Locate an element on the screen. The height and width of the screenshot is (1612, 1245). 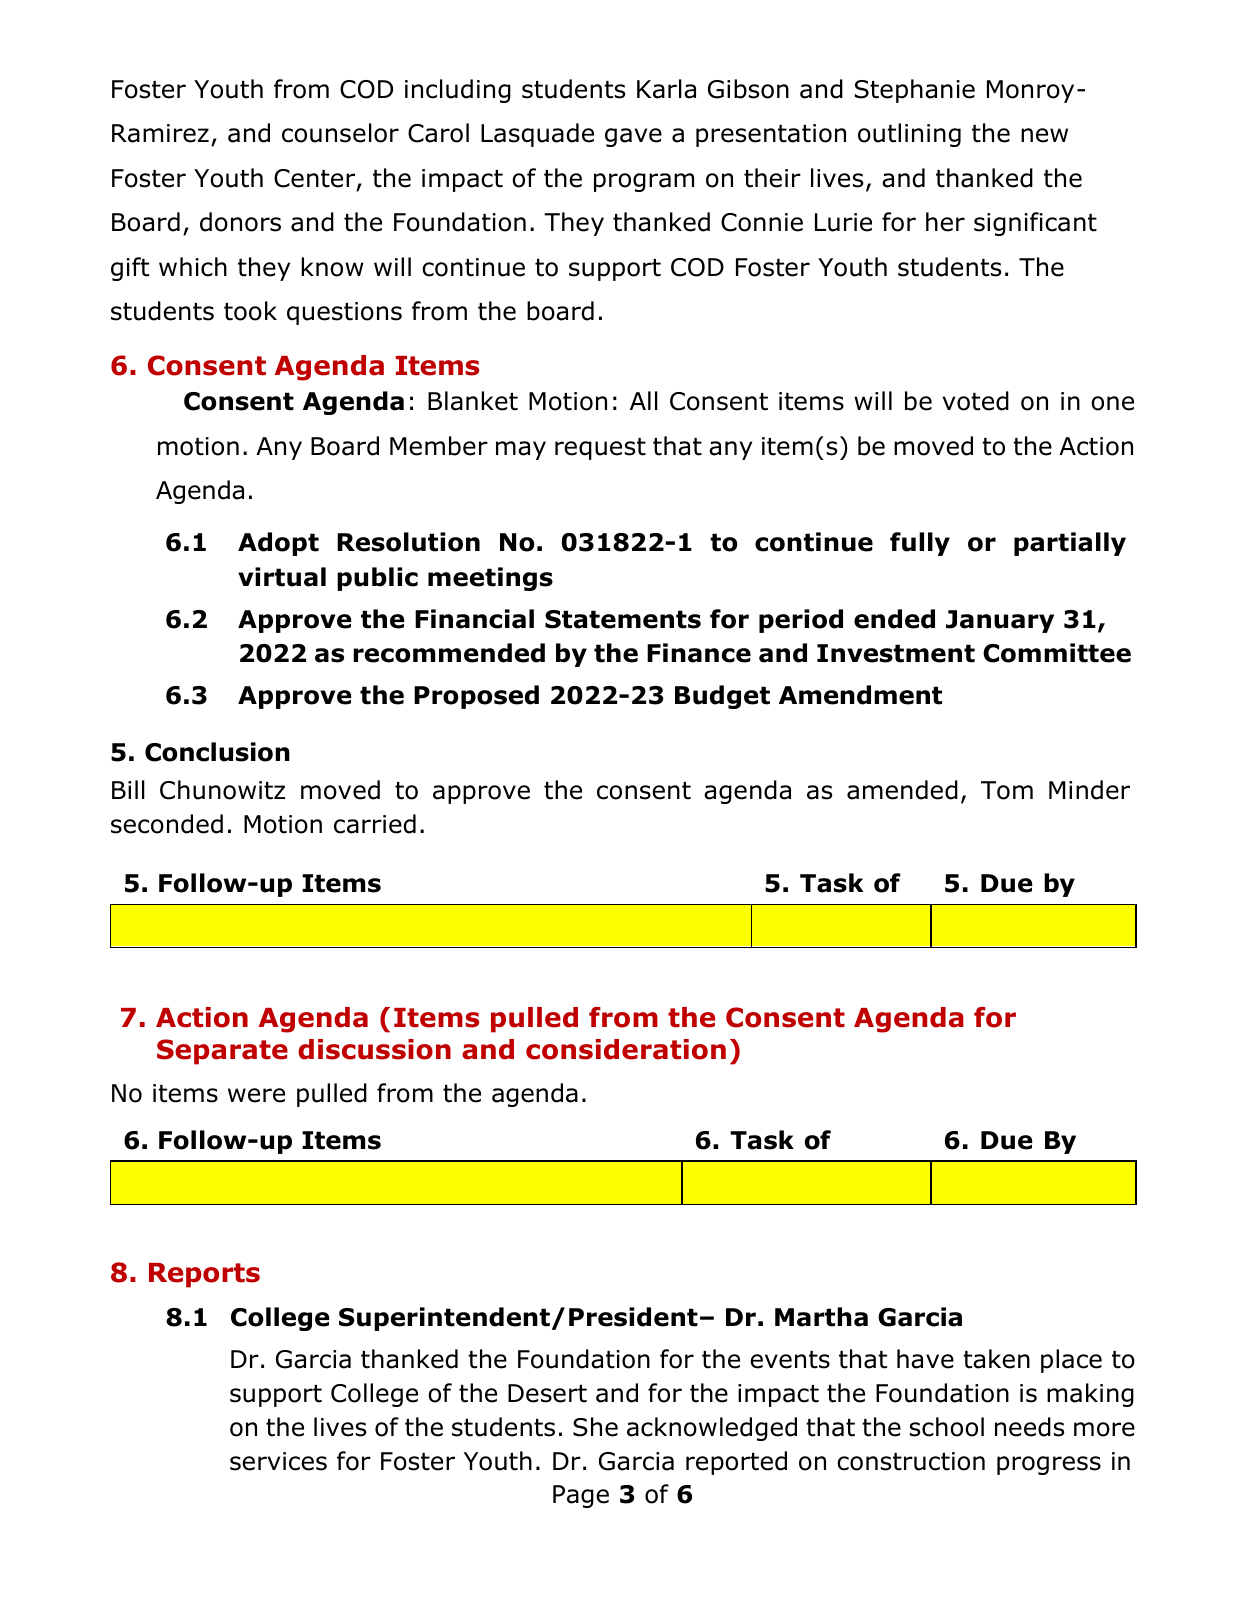
voted is located at coordinates (976, 401).
